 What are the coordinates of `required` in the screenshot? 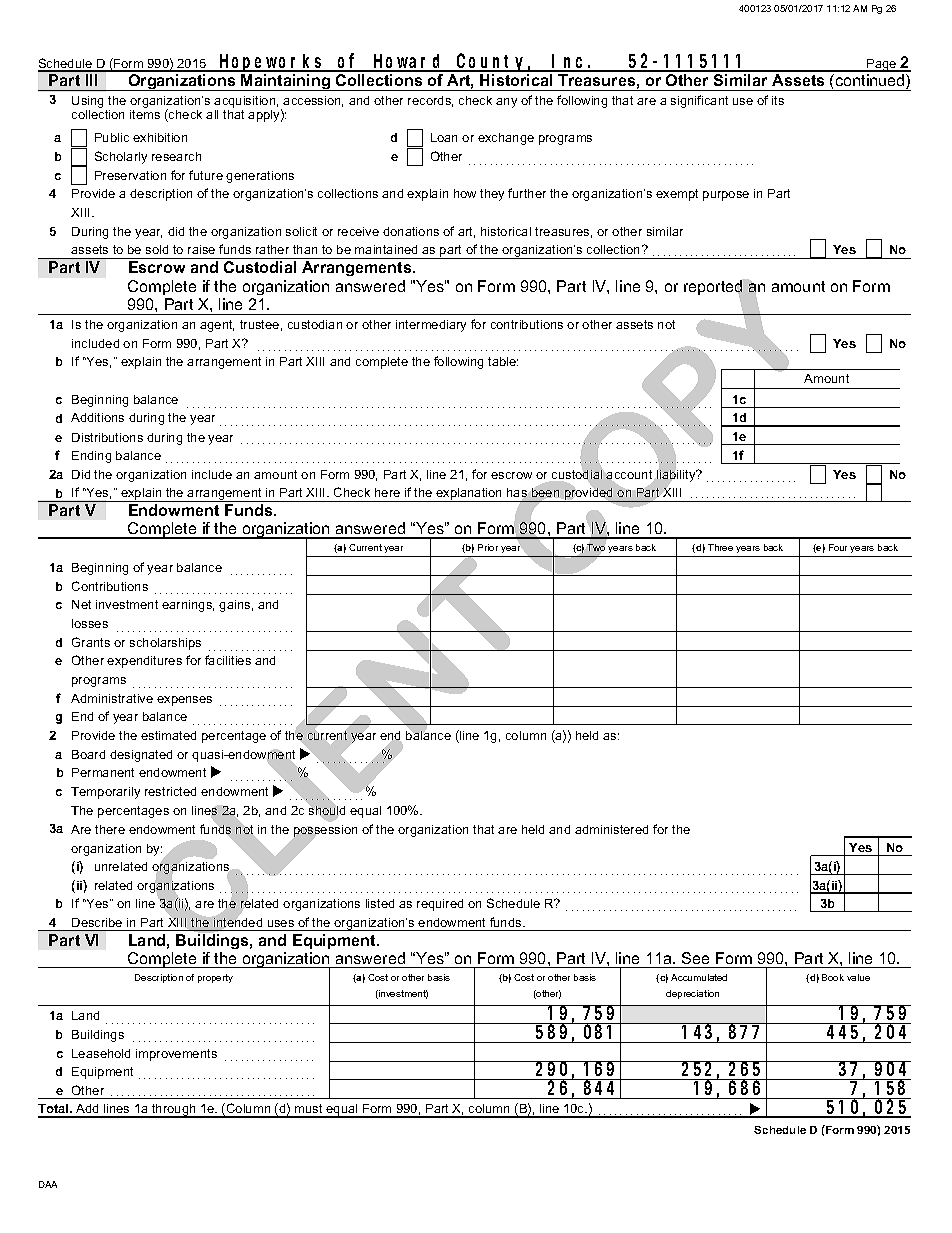 It's located at (440, 905).
